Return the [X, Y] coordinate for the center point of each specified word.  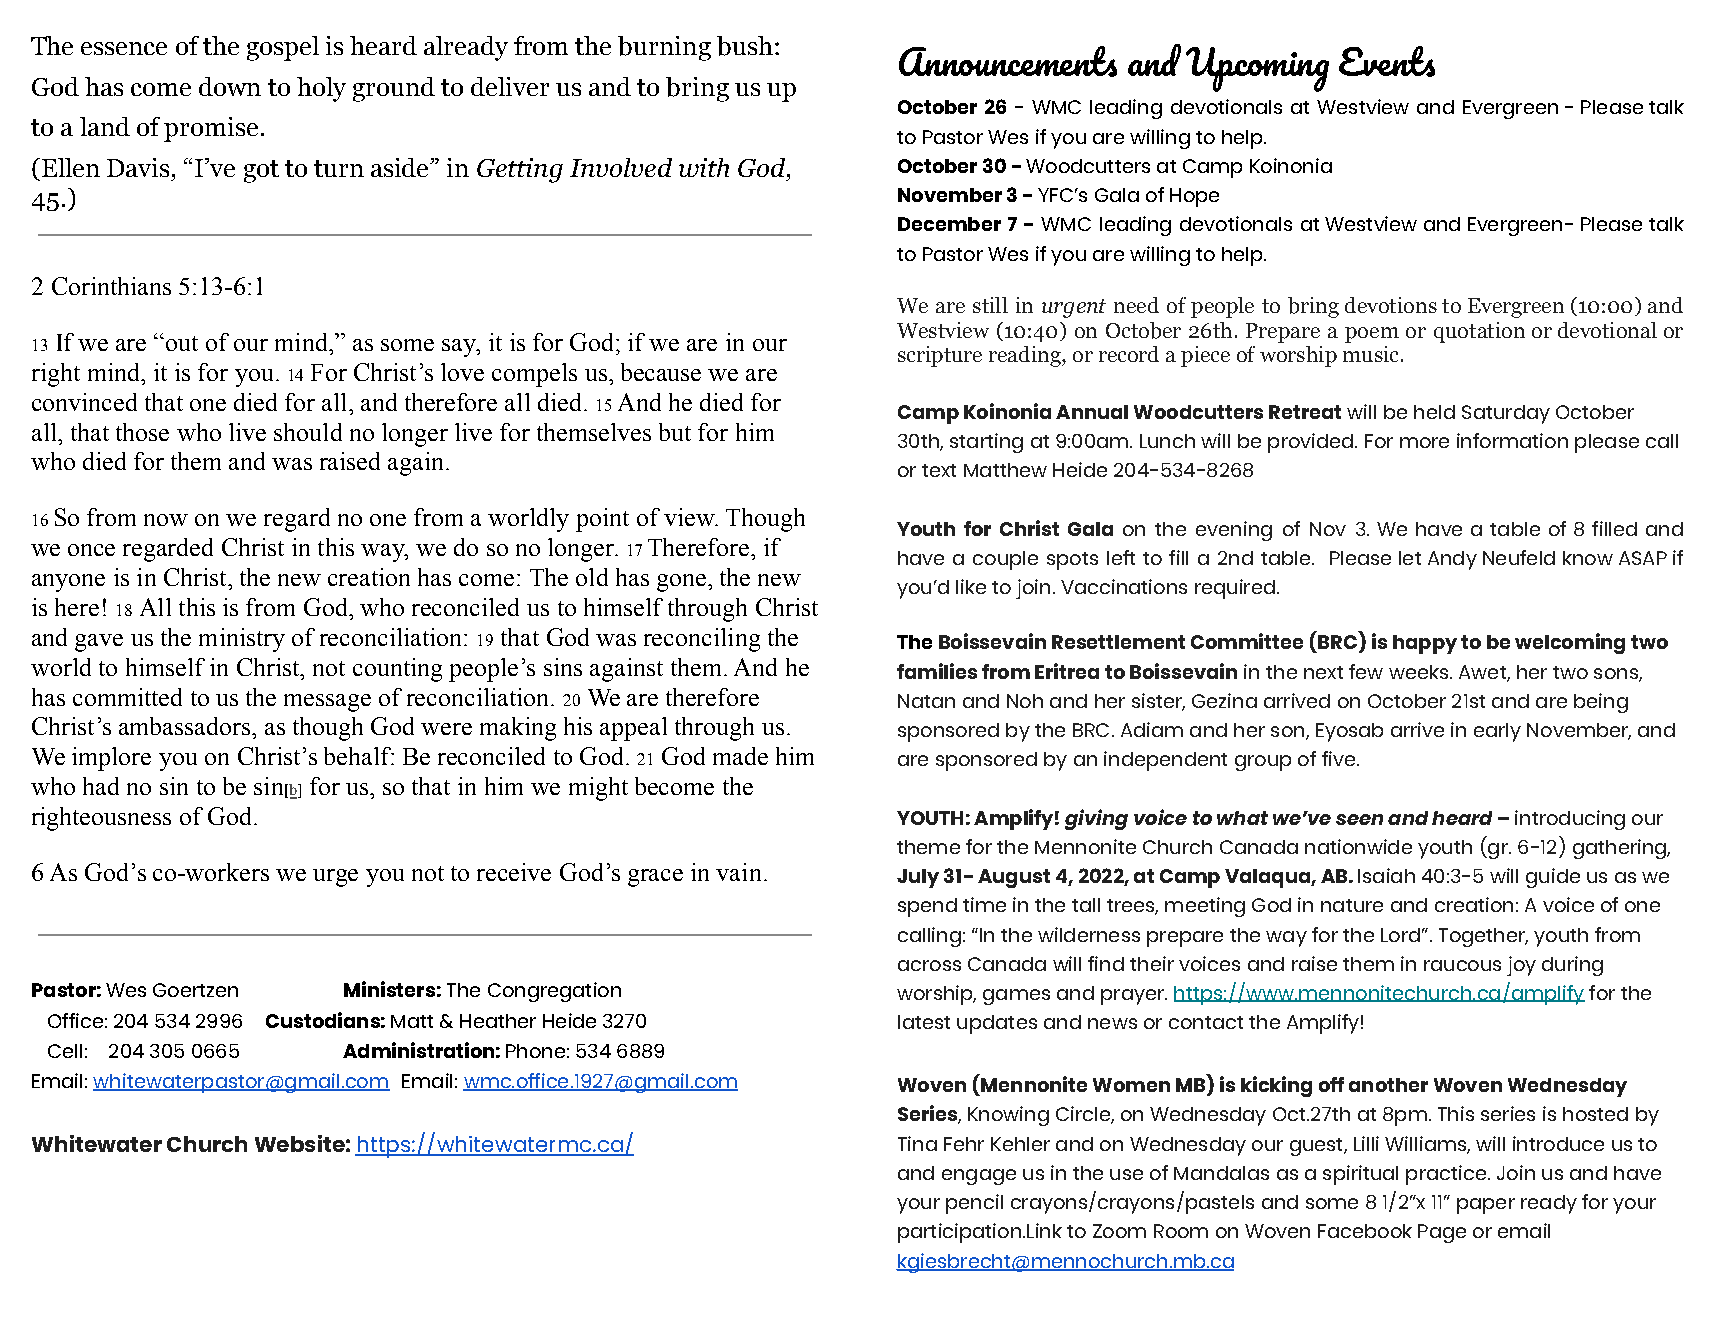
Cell [65, 1051]
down [230, 86]
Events [1387, 61]
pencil [974, 1204]
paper [1486, 1206]
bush [745, 46]
